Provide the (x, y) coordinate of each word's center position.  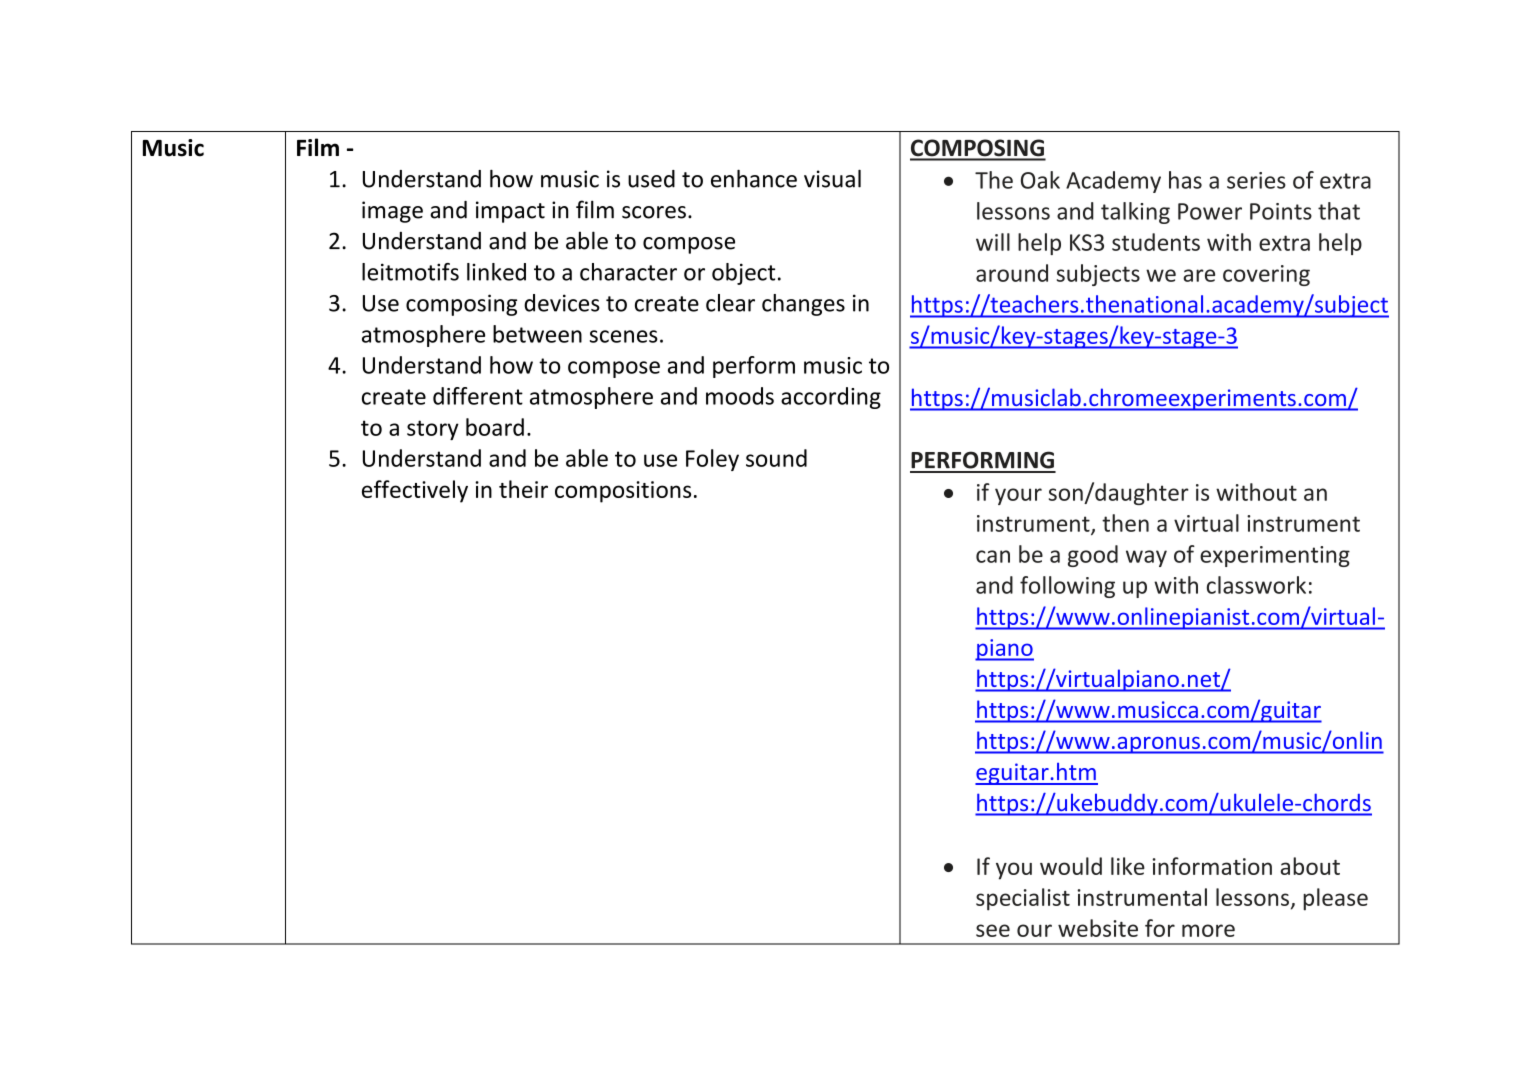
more (1208, 930)
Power (1210, 211)
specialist (1023, 899)
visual (832, 179)
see (993, 930)
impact (510, 212)
